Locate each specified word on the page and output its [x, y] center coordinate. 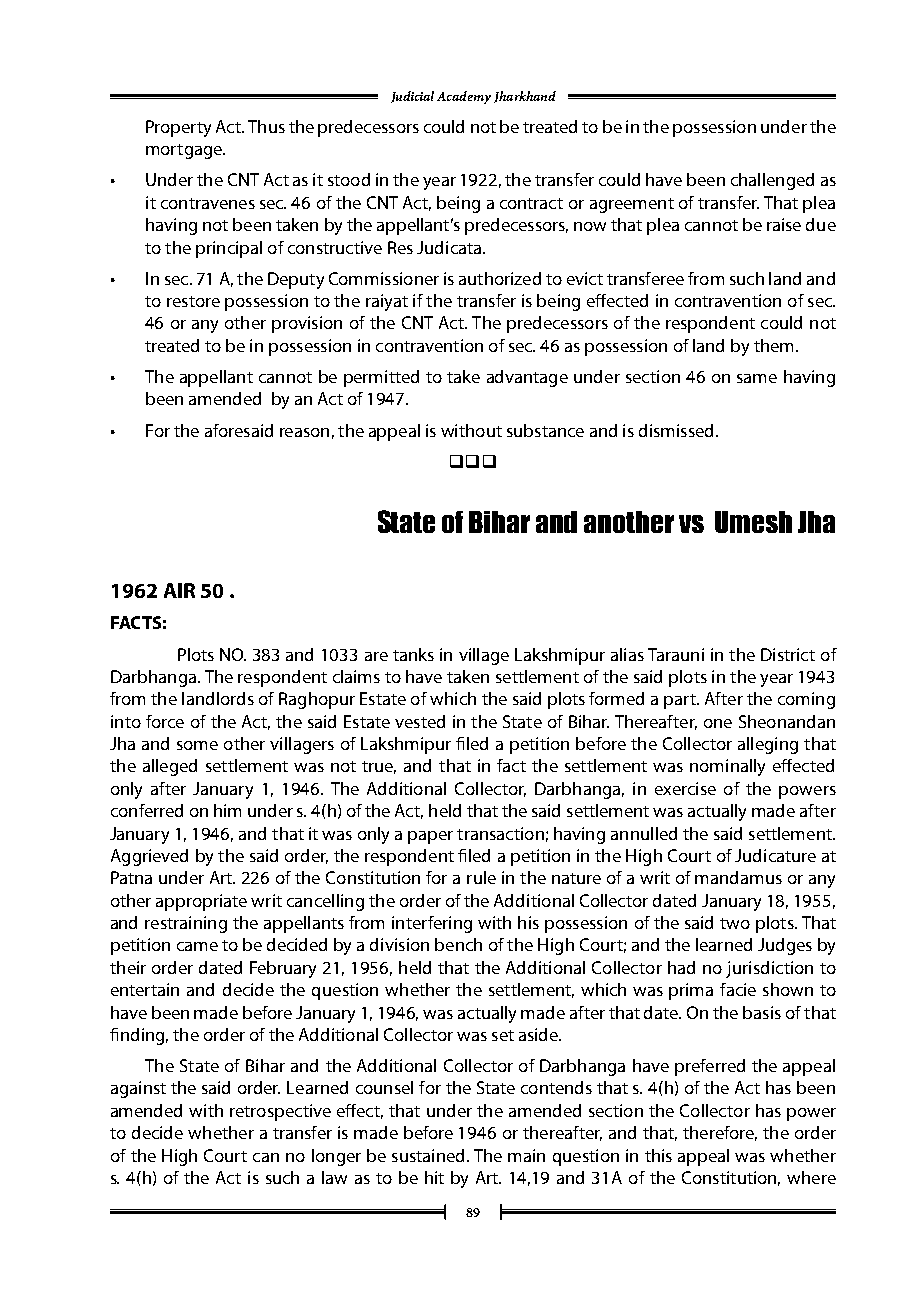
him [227, 810]
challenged [772, 181]
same [757, 378]
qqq [473, 461]
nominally [727, 767]
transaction [500, 833]
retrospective [280, 1112]
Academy [464, 97]
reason [304, 432]
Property [178, 128]
